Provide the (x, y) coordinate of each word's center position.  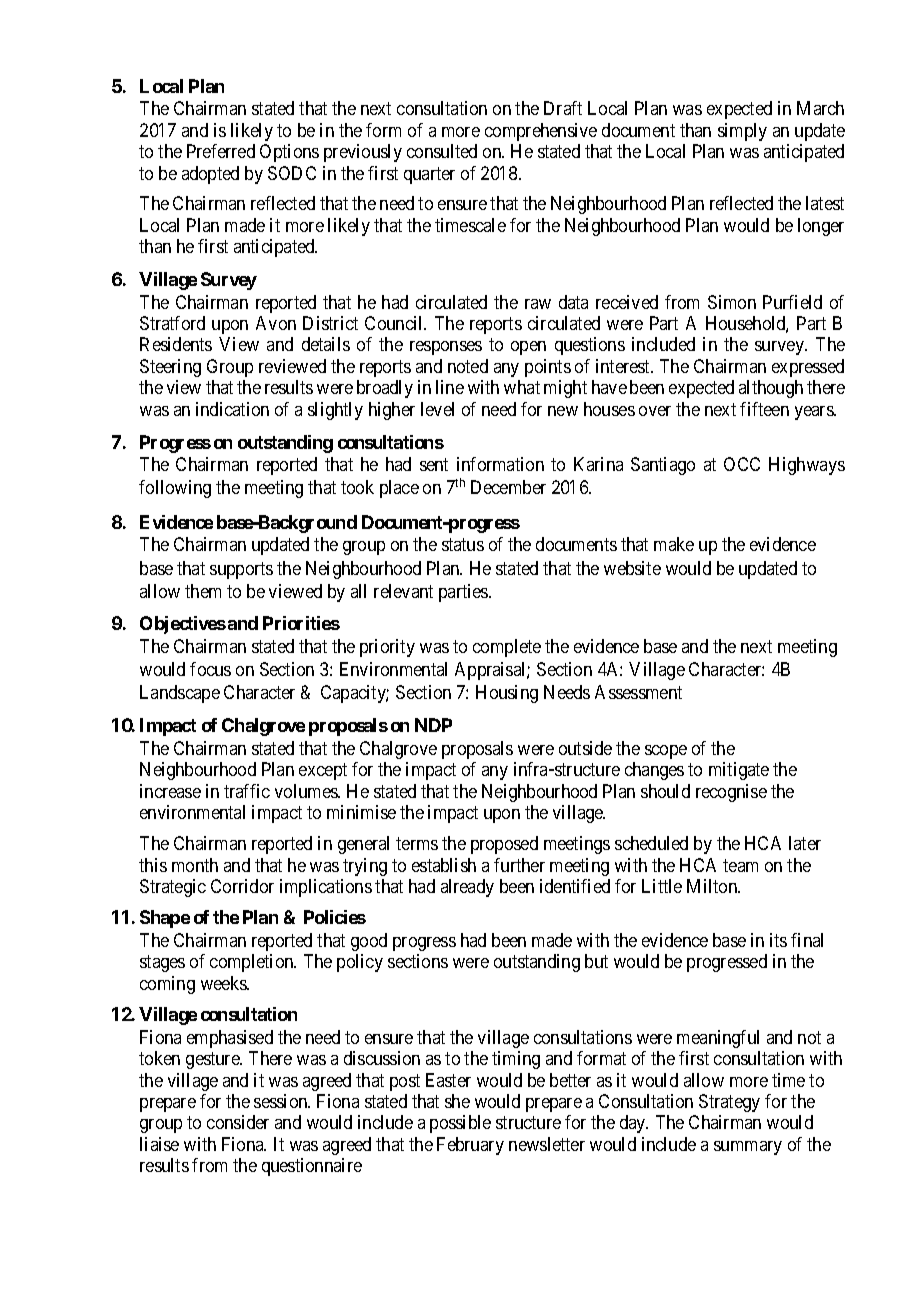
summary (748, 1148)
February (470, 1146)
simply (742, 132)
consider (238, 1122)
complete (507, 648)
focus (210, 669)
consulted (442, 151)
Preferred (221, 151)
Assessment (638, 692)
